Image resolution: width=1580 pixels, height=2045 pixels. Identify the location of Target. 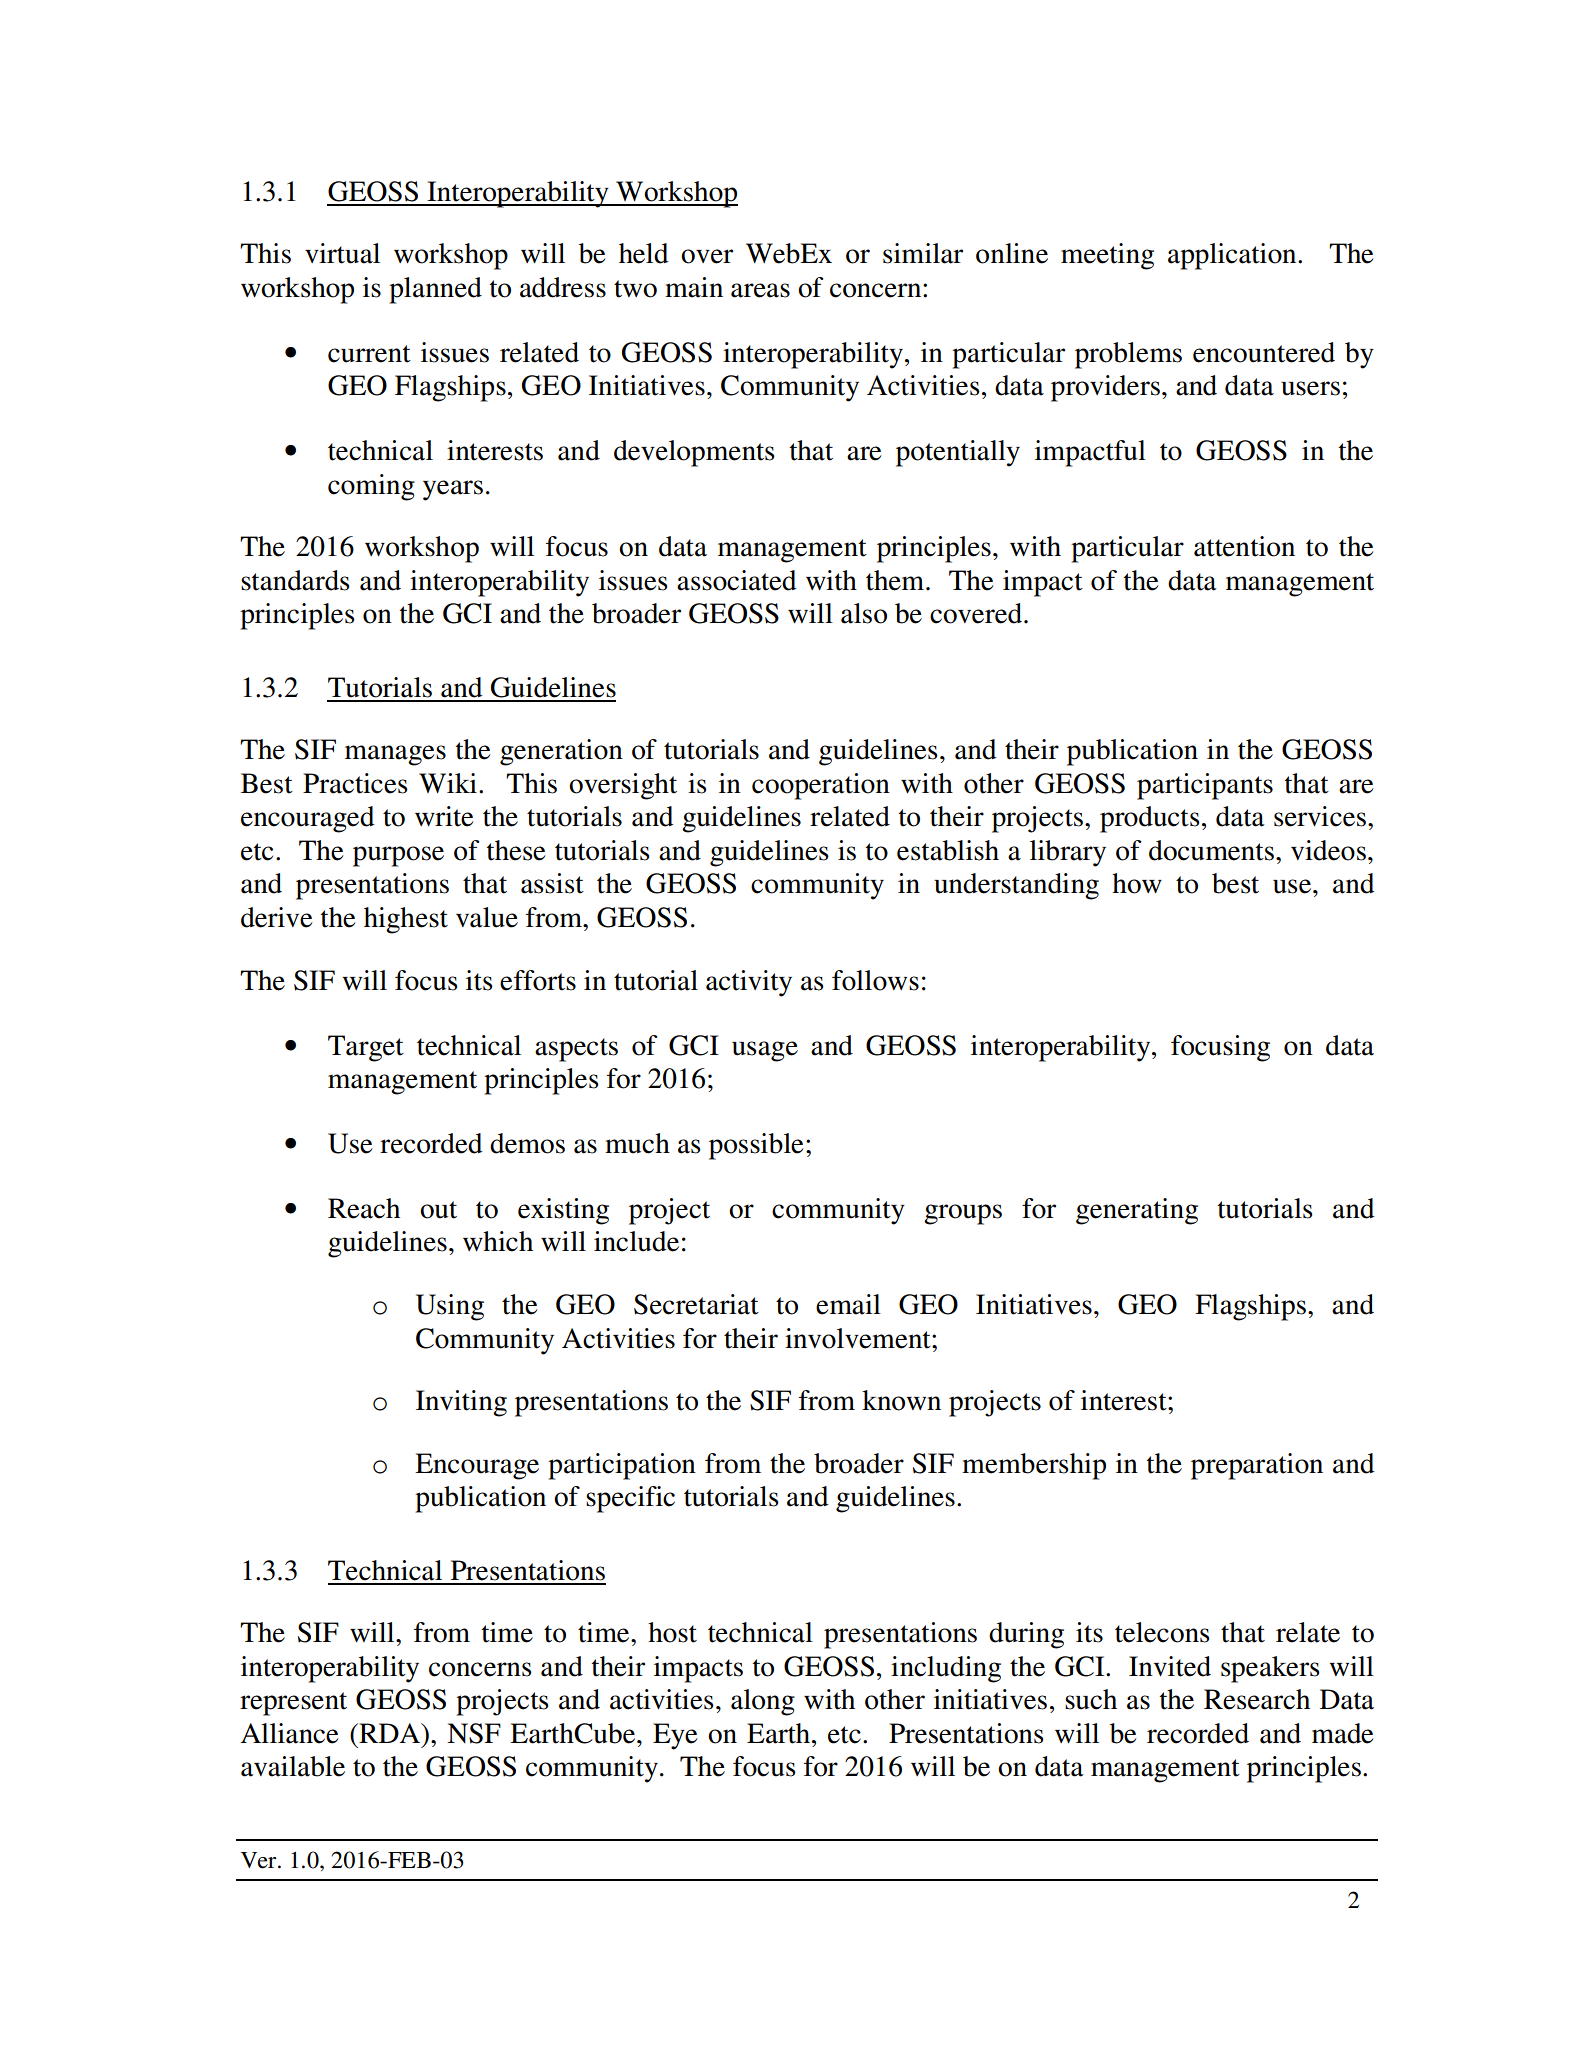
(366, 1048).
